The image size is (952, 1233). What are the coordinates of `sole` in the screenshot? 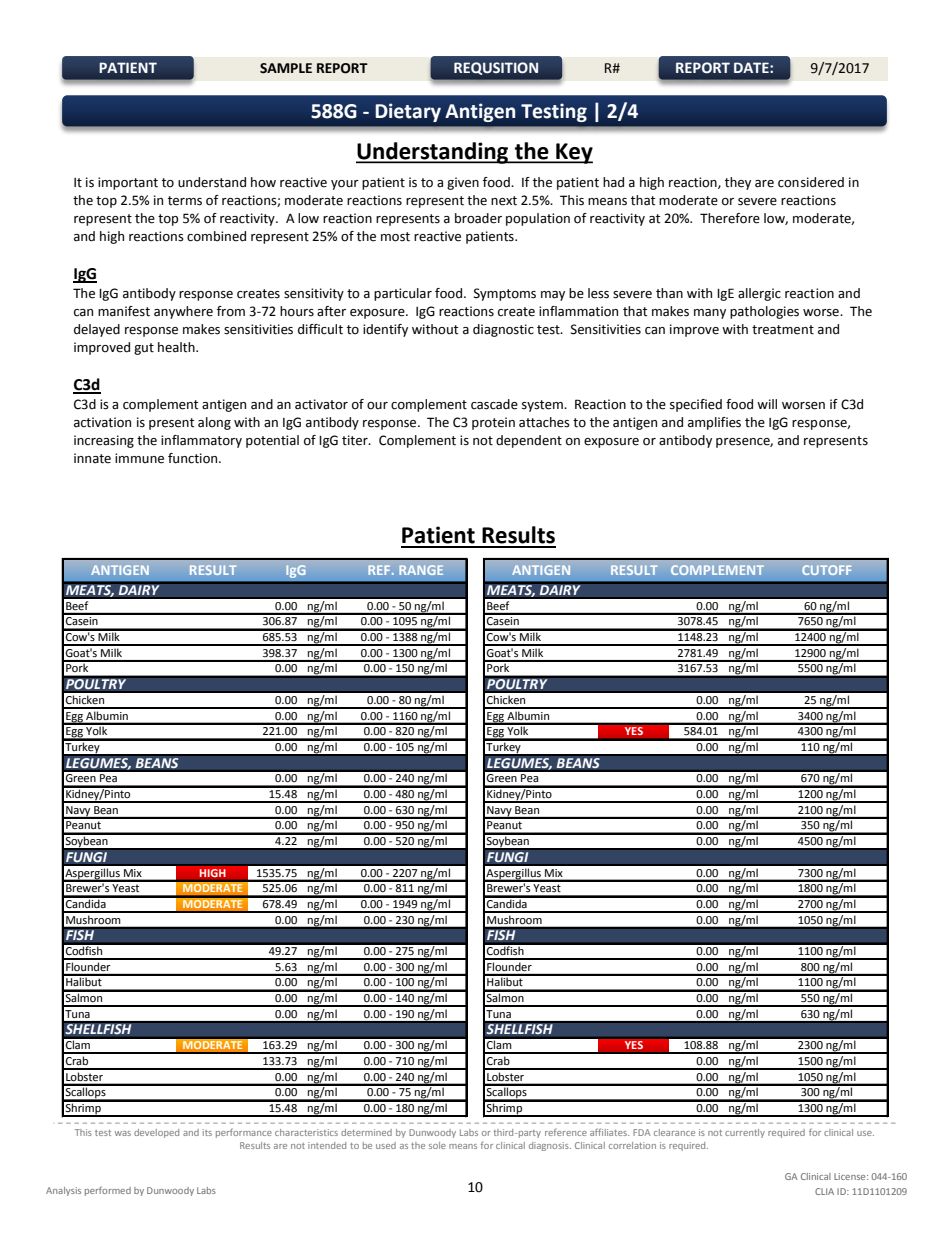 It's located at (437, 1145).
